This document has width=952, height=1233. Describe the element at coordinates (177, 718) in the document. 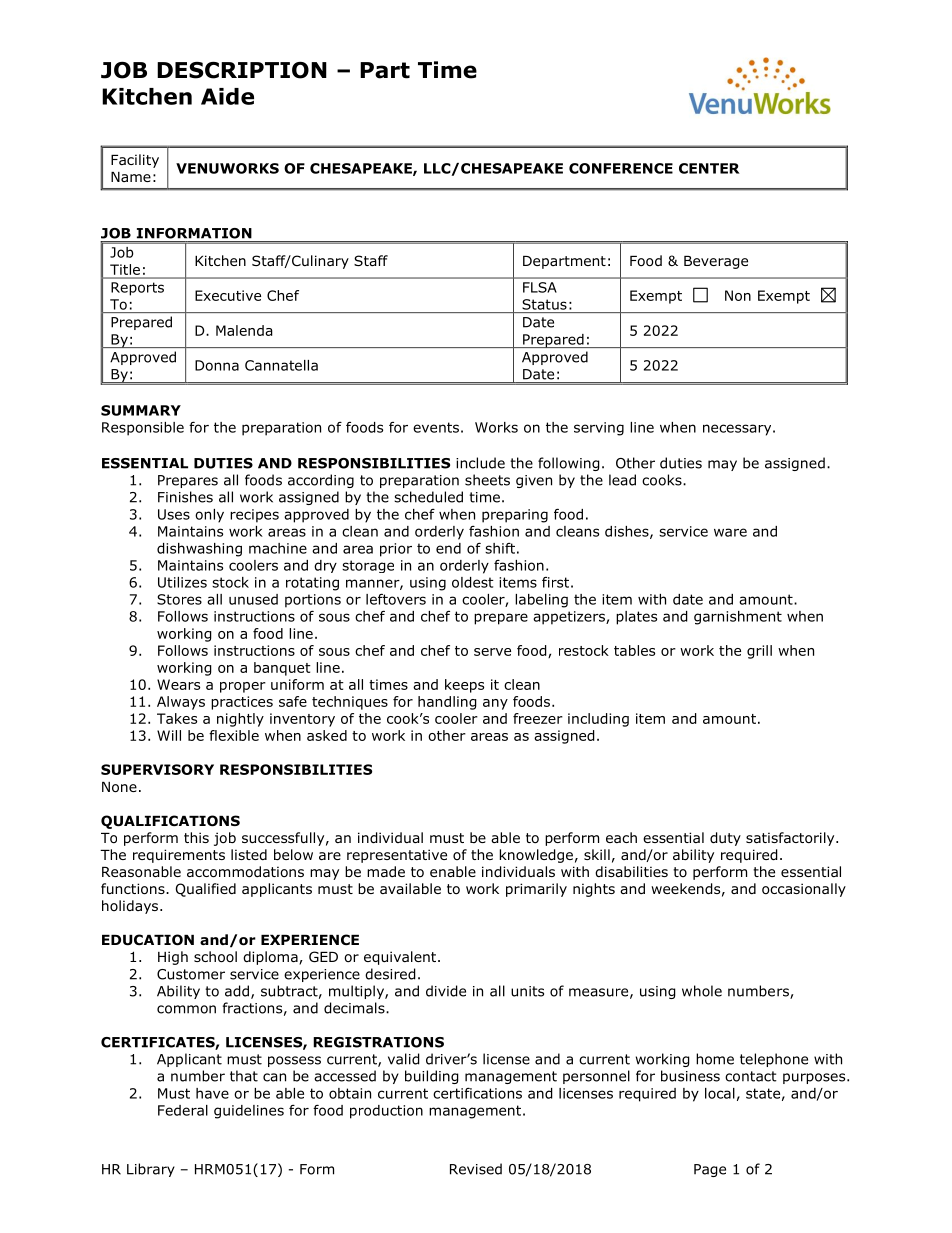

I see `Takes` at that location.
